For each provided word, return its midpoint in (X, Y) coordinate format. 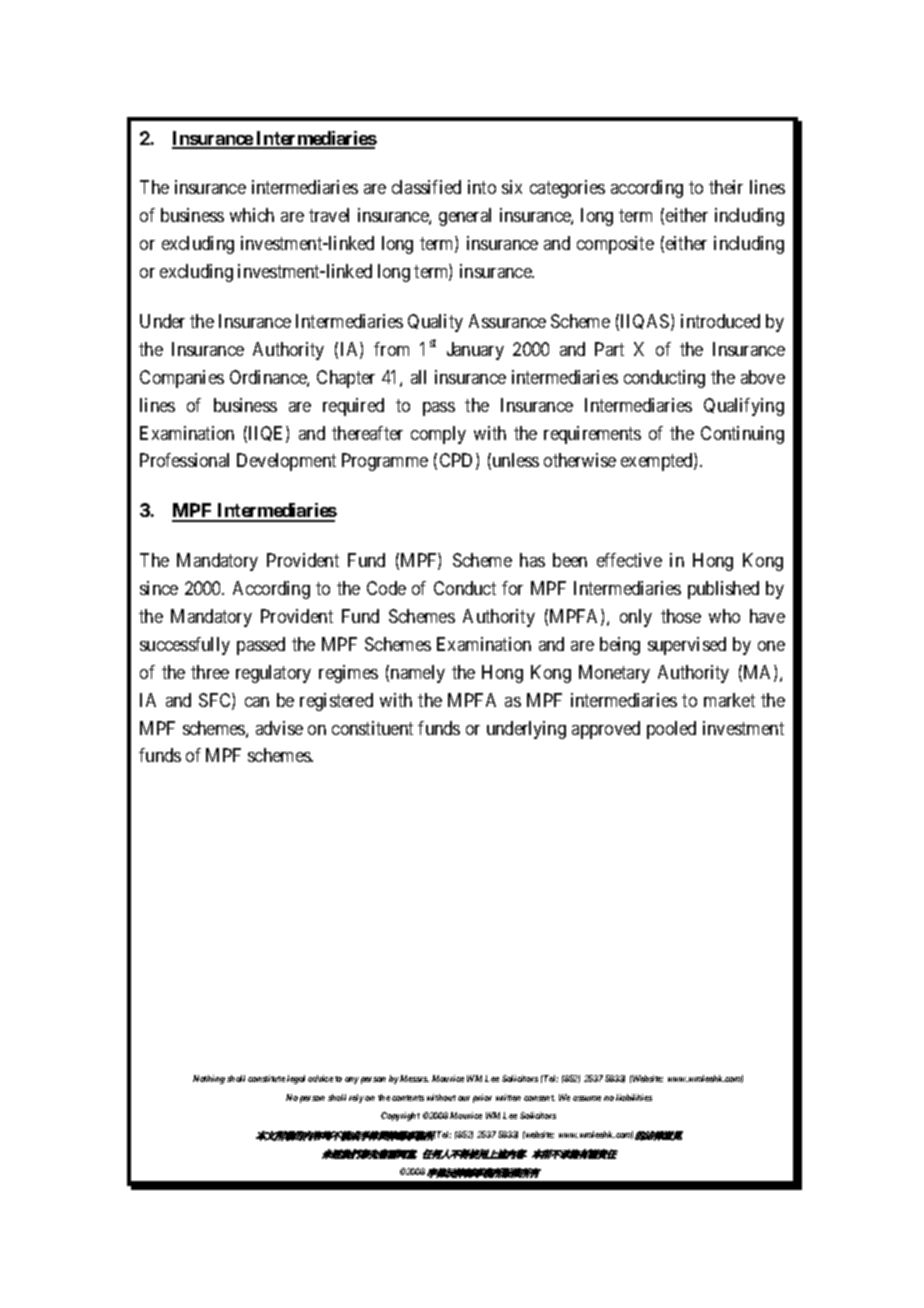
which (252, 215)
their (726, 187)
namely (418, 674)
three (210, 672)
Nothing (209, 1079)
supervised (687, 646)
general (465, 217)
